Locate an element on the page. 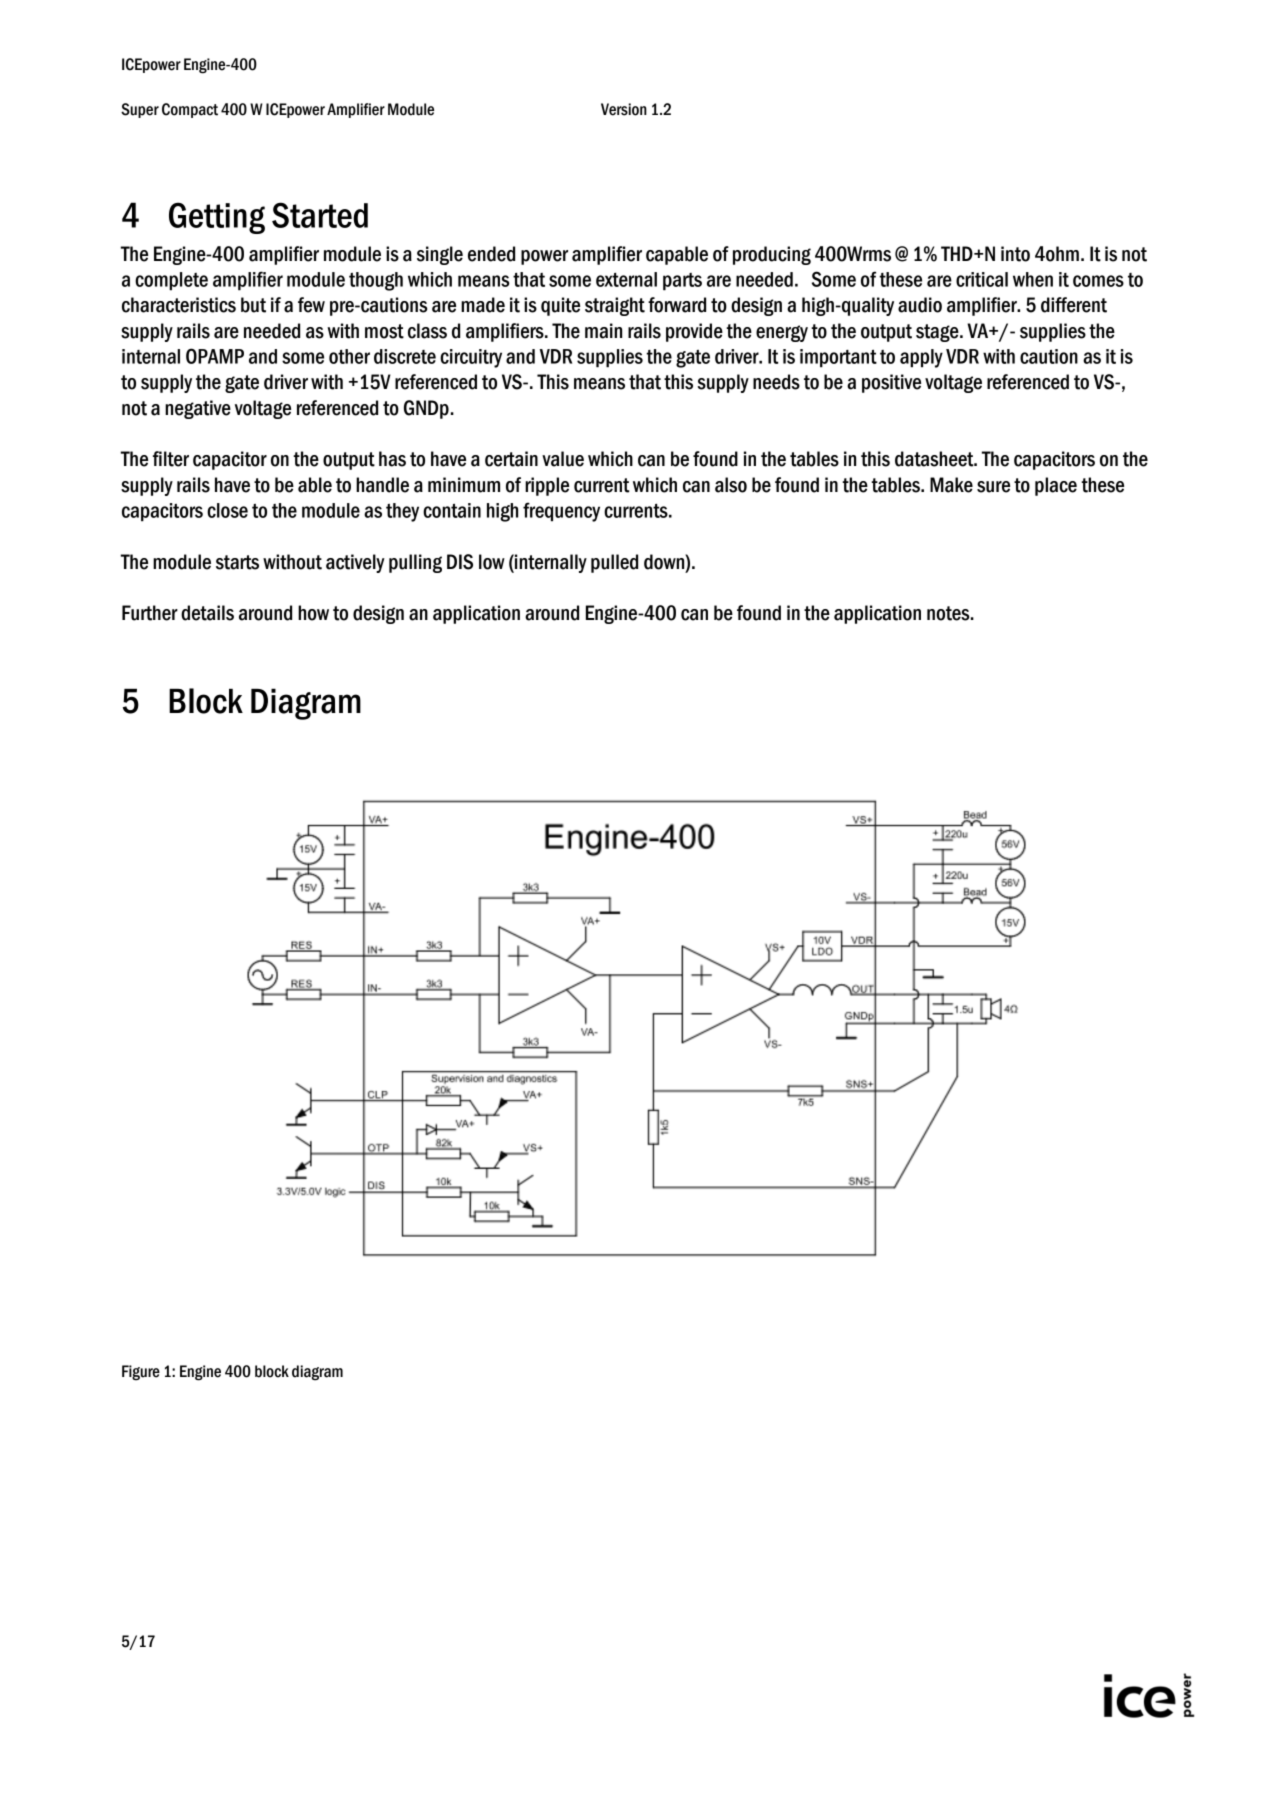 The image size is (1273, 1801). pulled is located at coordinates (614, 563).
